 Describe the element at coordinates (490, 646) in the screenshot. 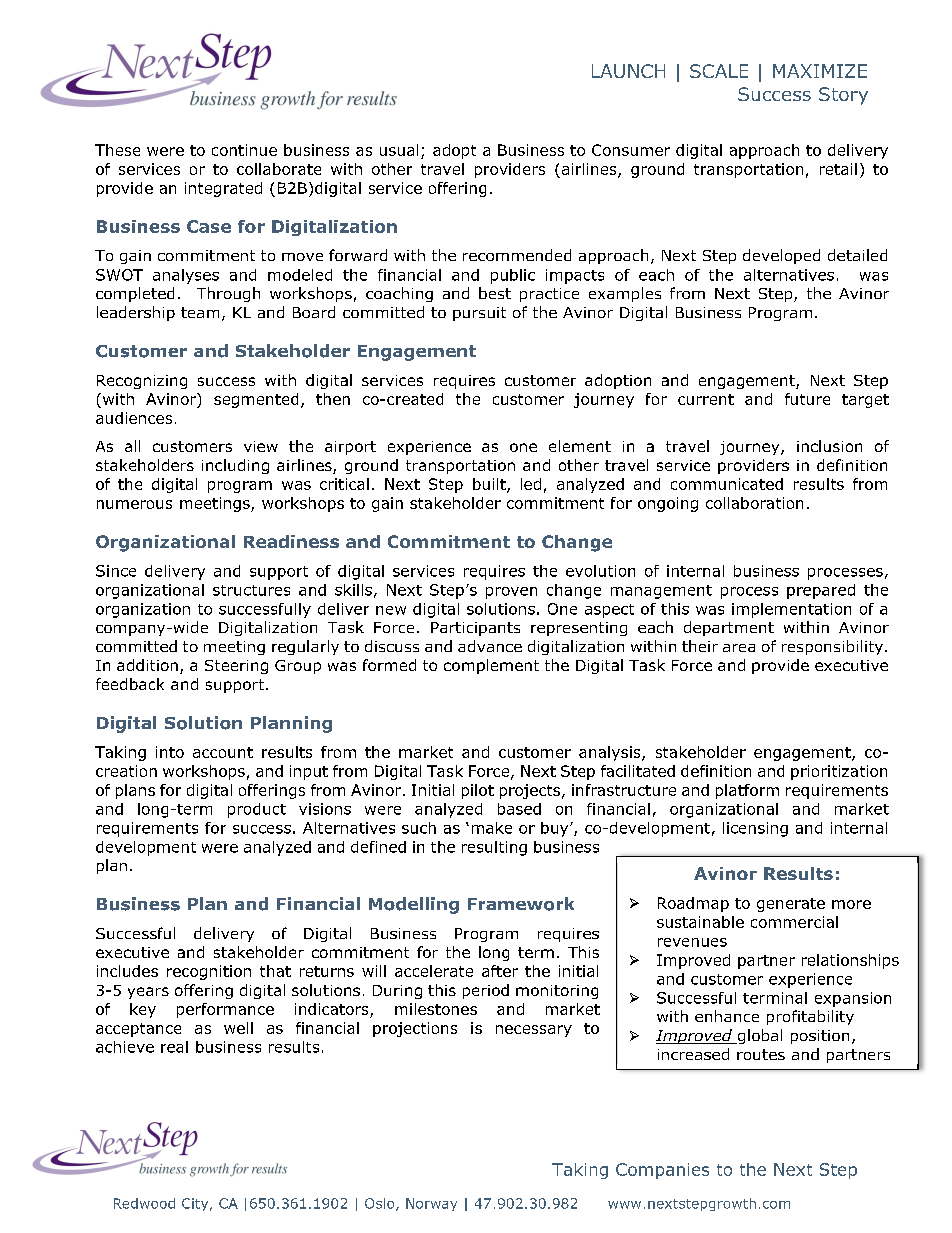

I see `advance` at that location.
